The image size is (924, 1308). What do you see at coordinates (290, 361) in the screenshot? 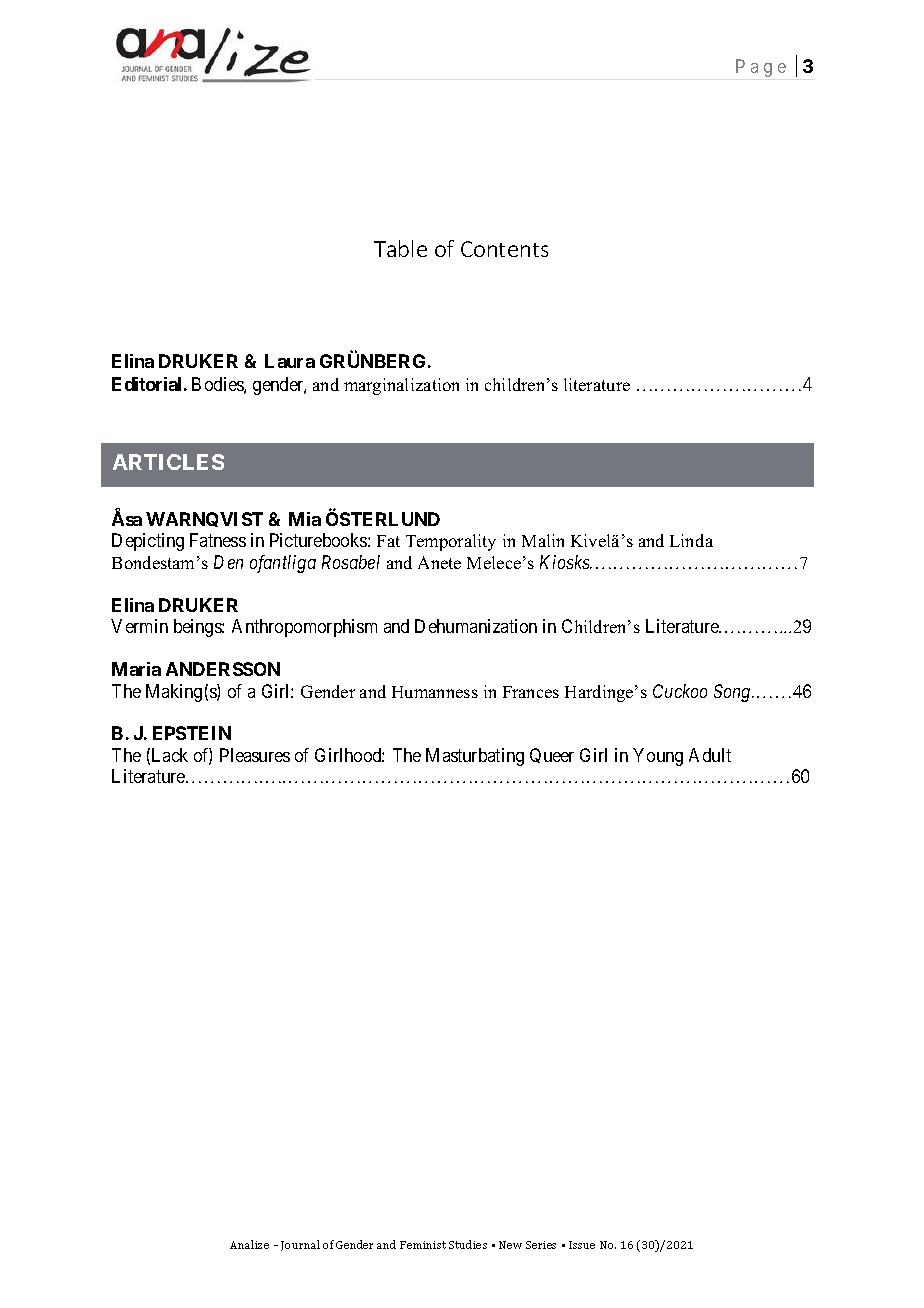
I see `Laura` at bounding box center [290, 361].
